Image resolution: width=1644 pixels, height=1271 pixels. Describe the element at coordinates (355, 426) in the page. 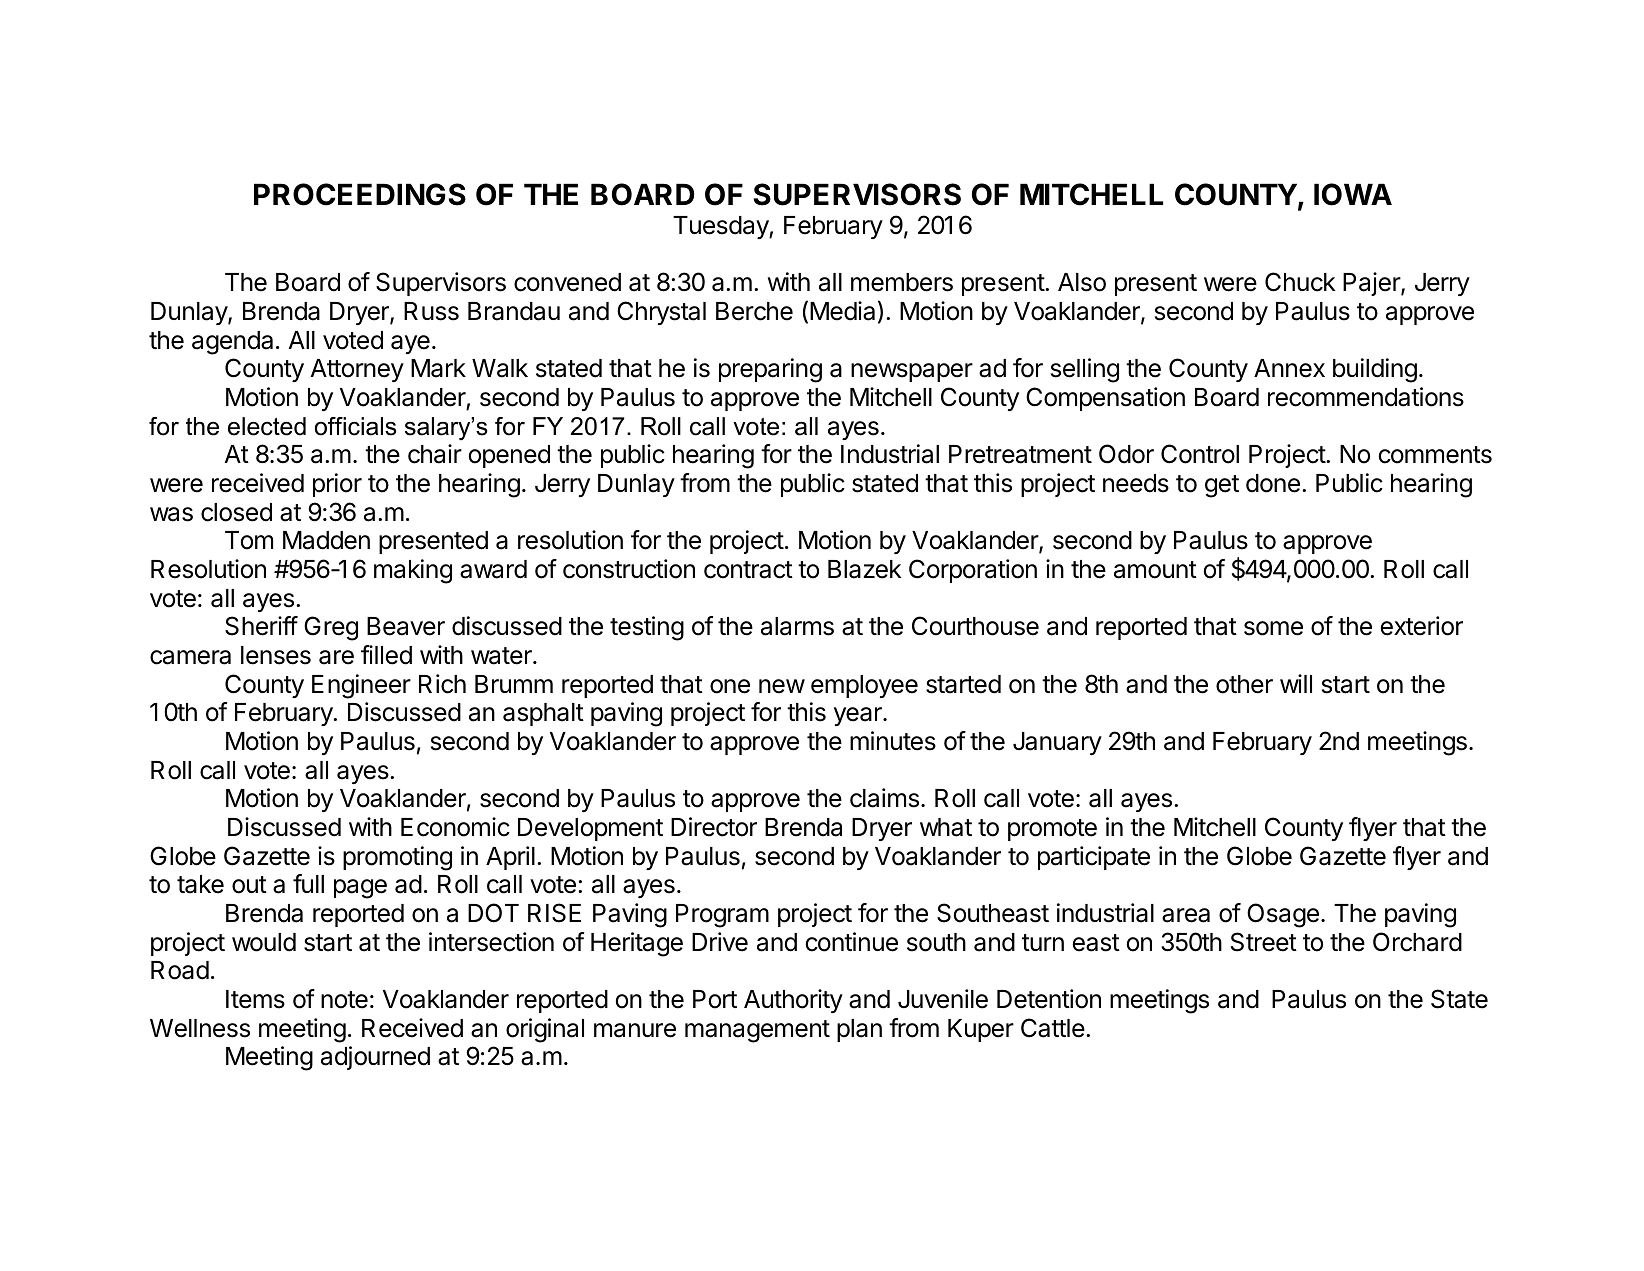

I see `officials` at that location.
